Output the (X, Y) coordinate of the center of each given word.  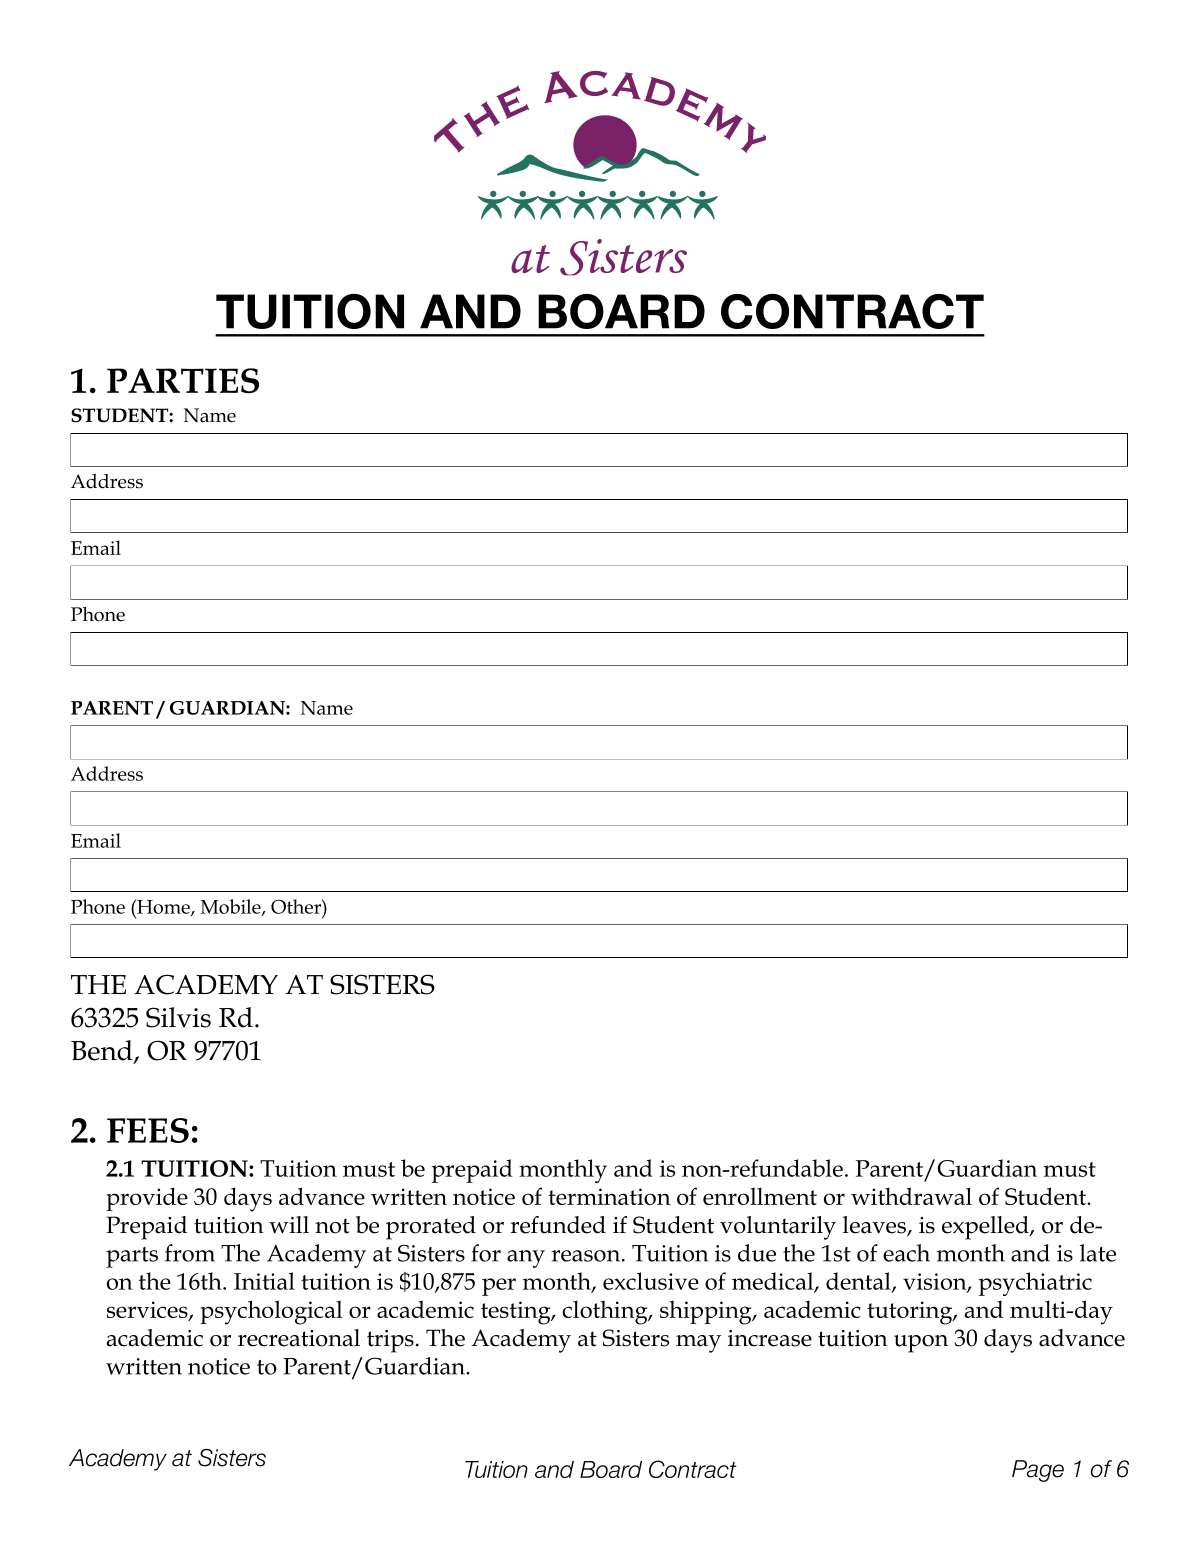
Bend (103, 1051)
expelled (986, 1228)
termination (609, 1196)
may (698, 1344)
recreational (299, 1338)
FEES (148, 1130)
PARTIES (183, 381)
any (526, 1259)
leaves (875, 1226)
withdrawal (911, 1196)
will (289, 1224)
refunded (558, 1225)
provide (147, 1199)
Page (1038, 1471)
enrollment (760, 1196)
